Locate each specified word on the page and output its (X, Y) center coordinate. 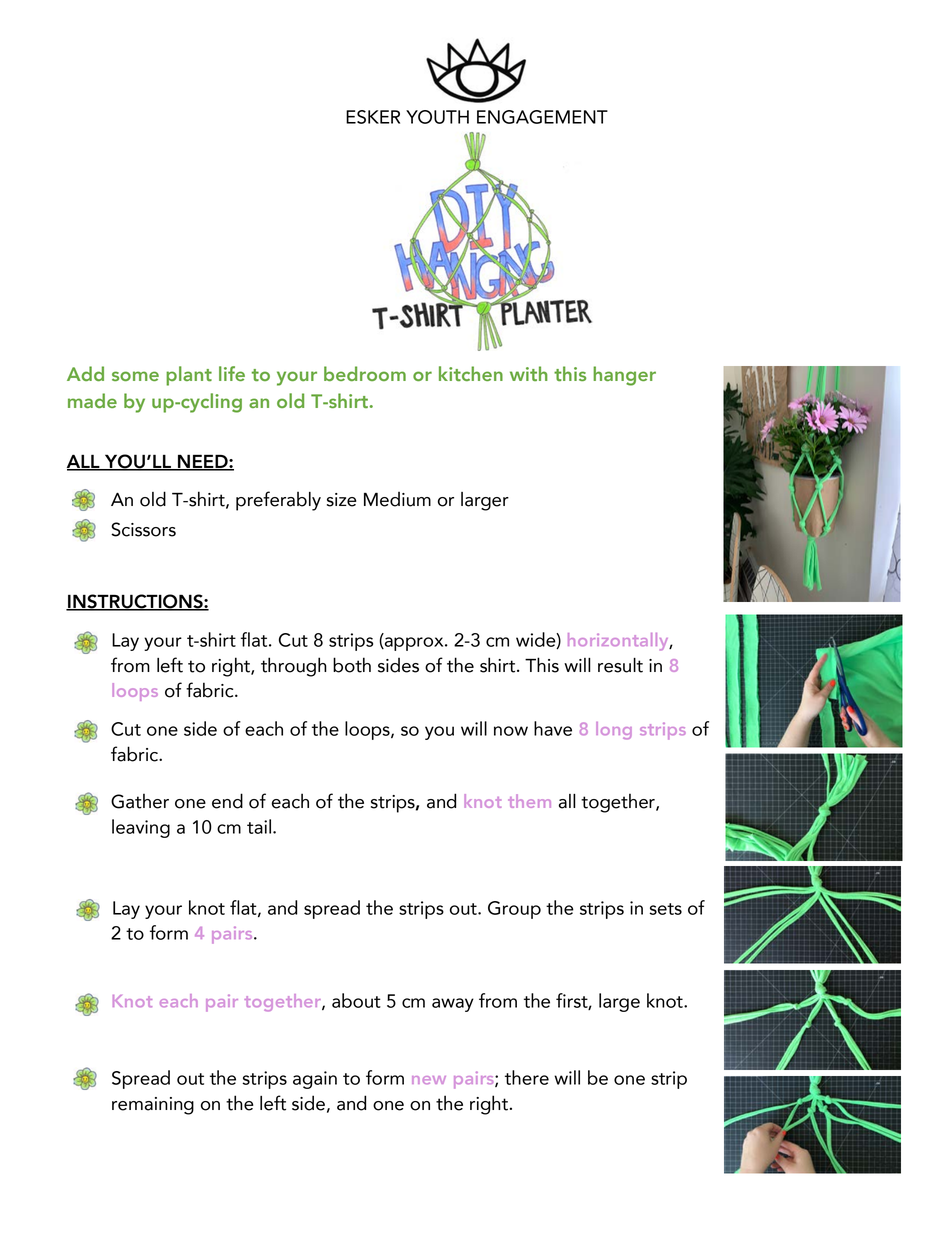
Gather (140, 801)
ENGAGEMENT (542, 117)
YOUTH (437, 117)
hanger (624, 376)
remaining (153, 1106)
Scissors (143, 529)
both (352, 665)
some (135, 376)
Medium (397, 499)
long (614, 731)
